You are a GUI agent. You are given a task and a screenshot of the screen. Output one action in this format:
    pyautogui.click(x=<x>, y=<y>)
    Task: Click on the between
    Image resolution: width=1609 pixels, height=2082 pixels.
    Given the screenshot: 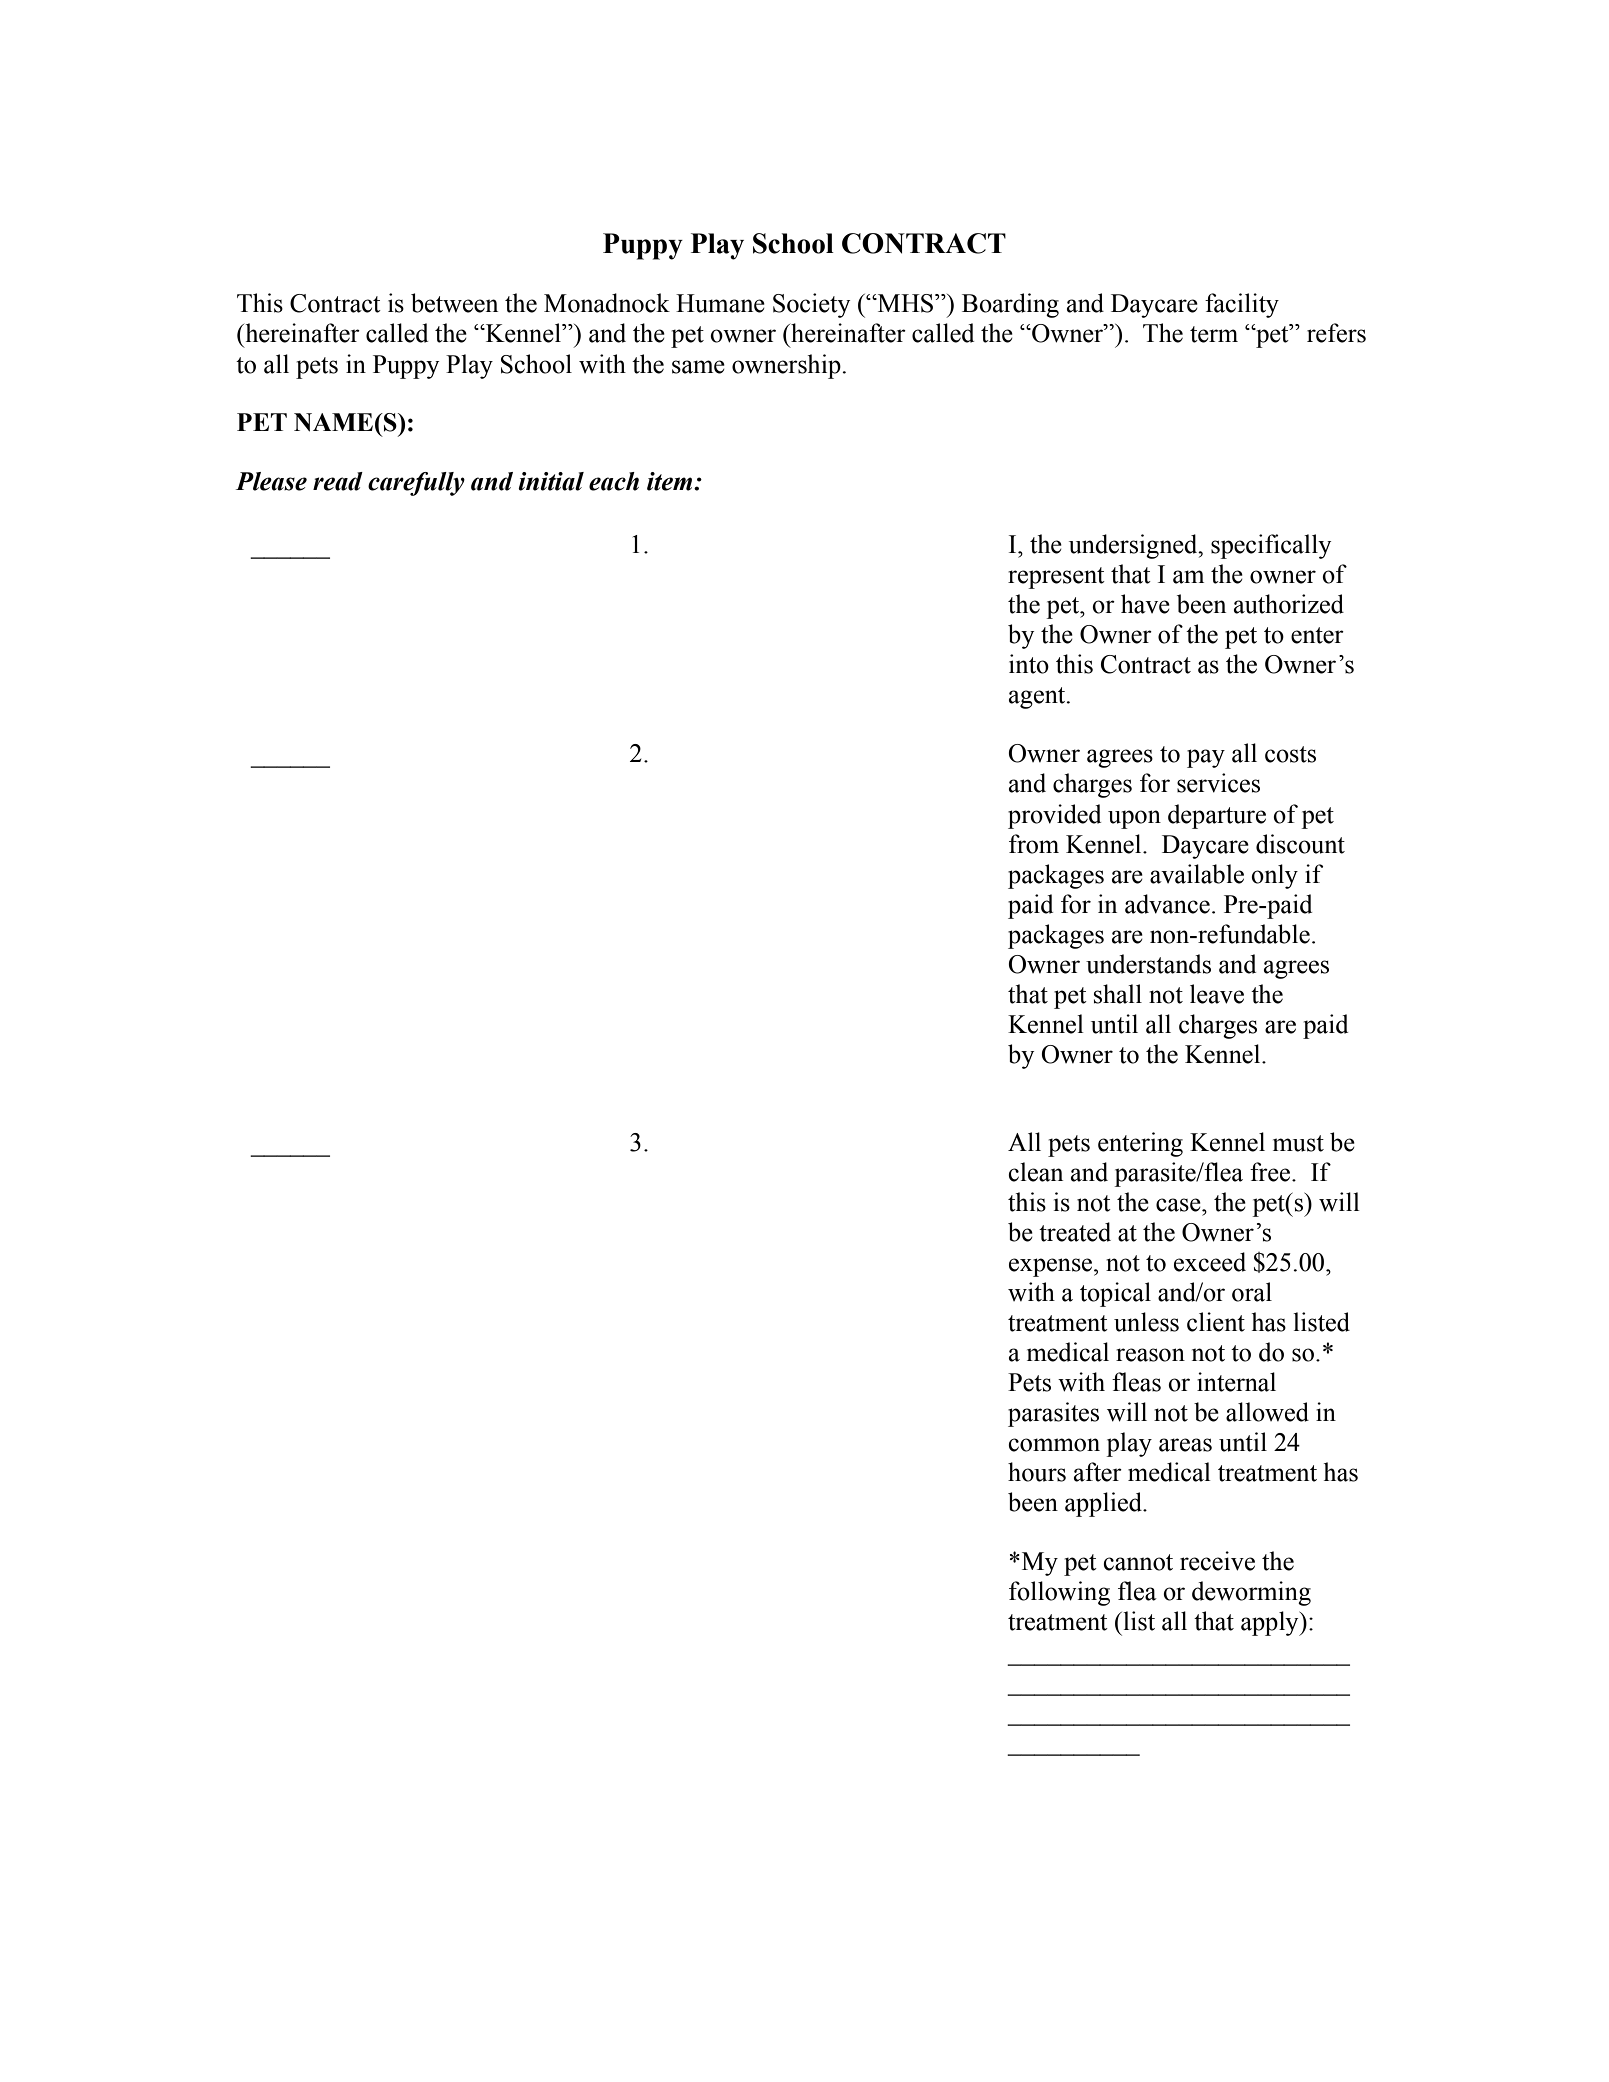 What is the action you would take?
    pyautogui.click(x=454, y=303)
